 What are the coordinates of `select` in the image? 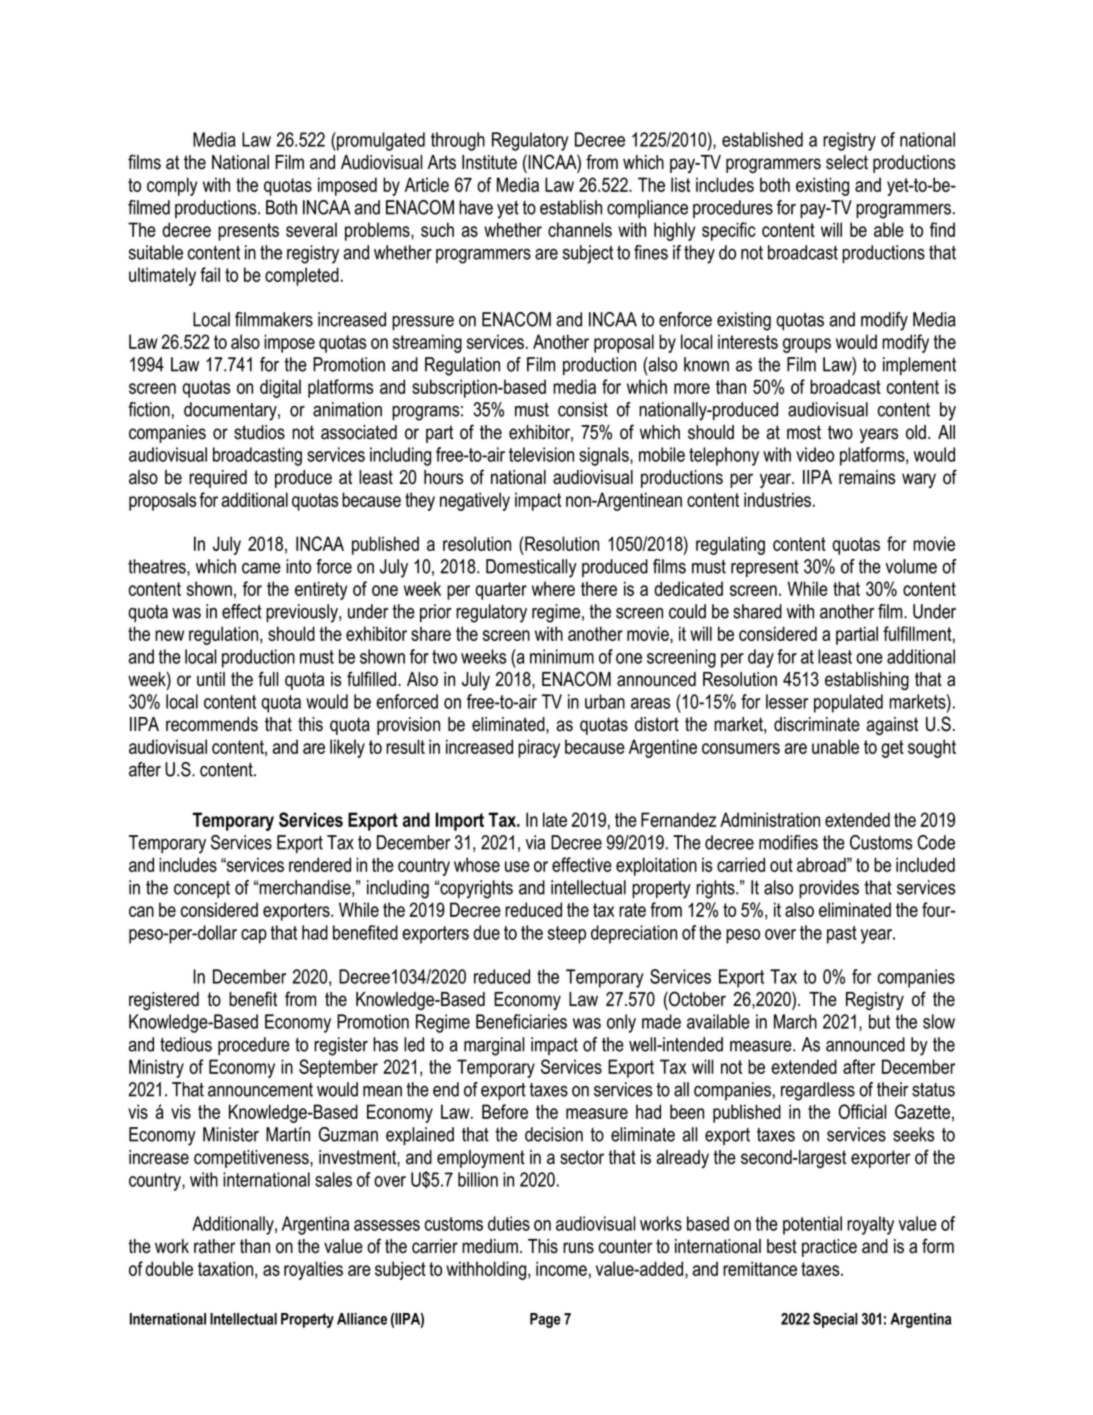 It's located at (847, 162).
